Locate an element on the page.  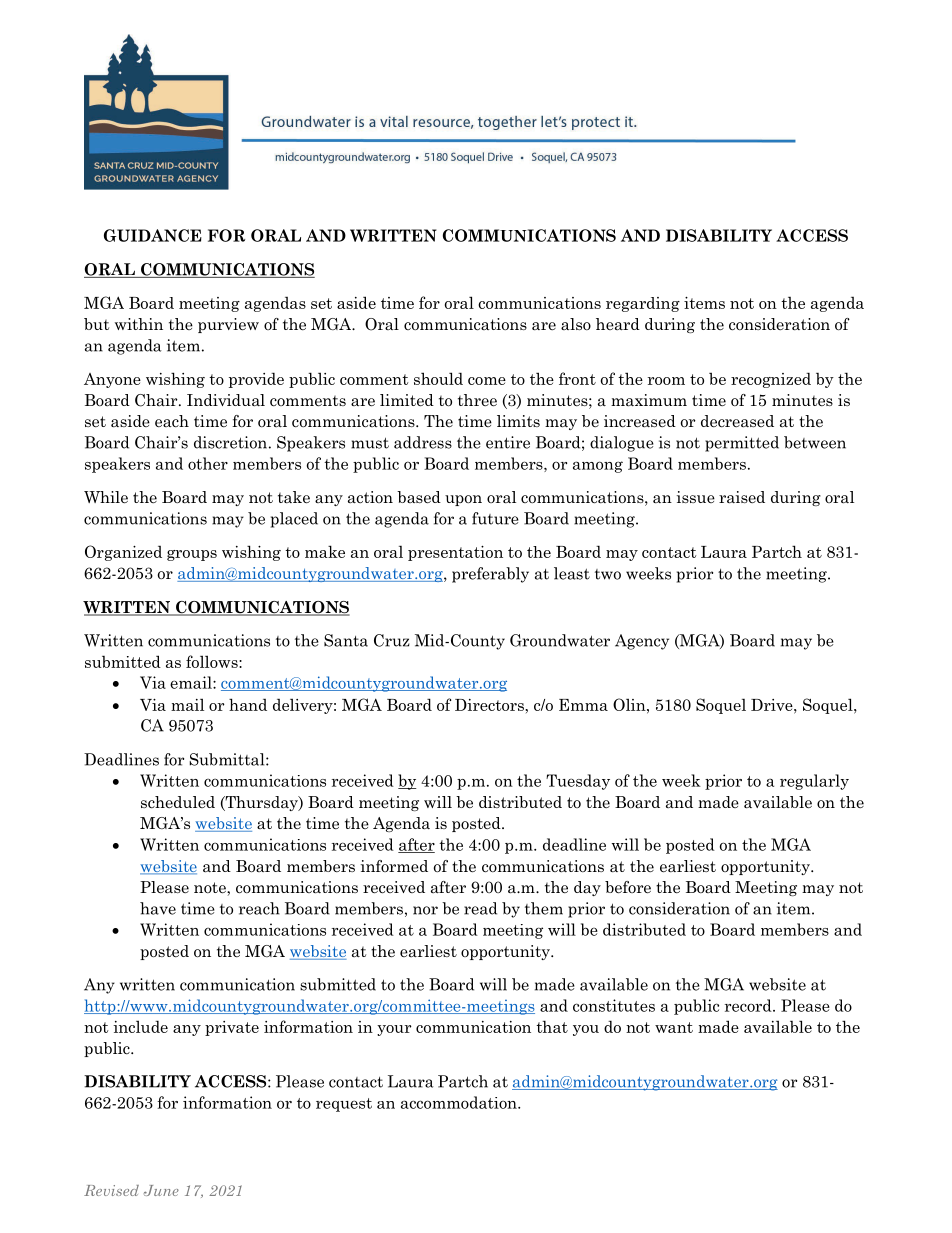
June is located at coordinates (161, 1190).
